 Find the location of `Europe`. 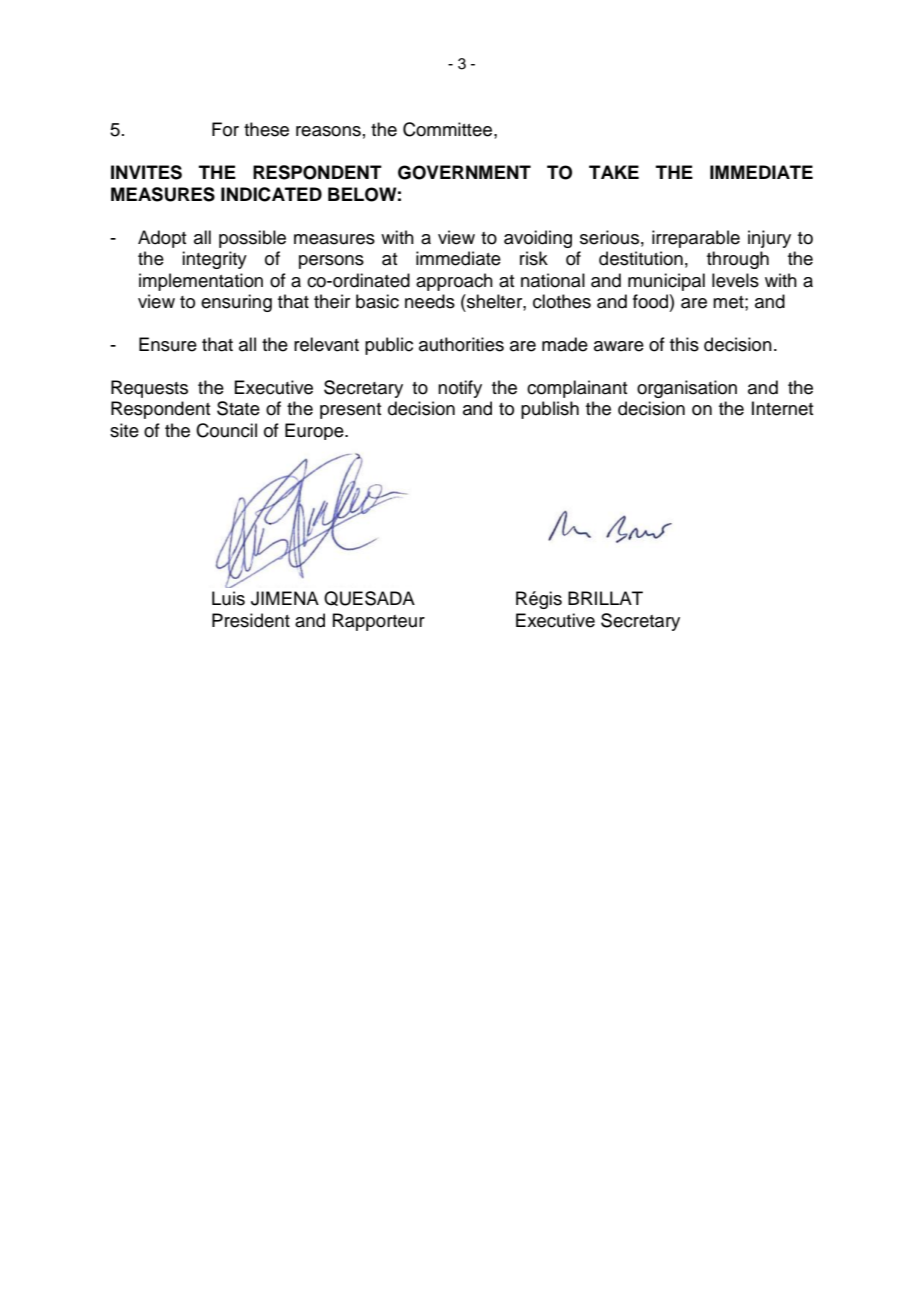

Europe is located at coordinates (315, 431).
